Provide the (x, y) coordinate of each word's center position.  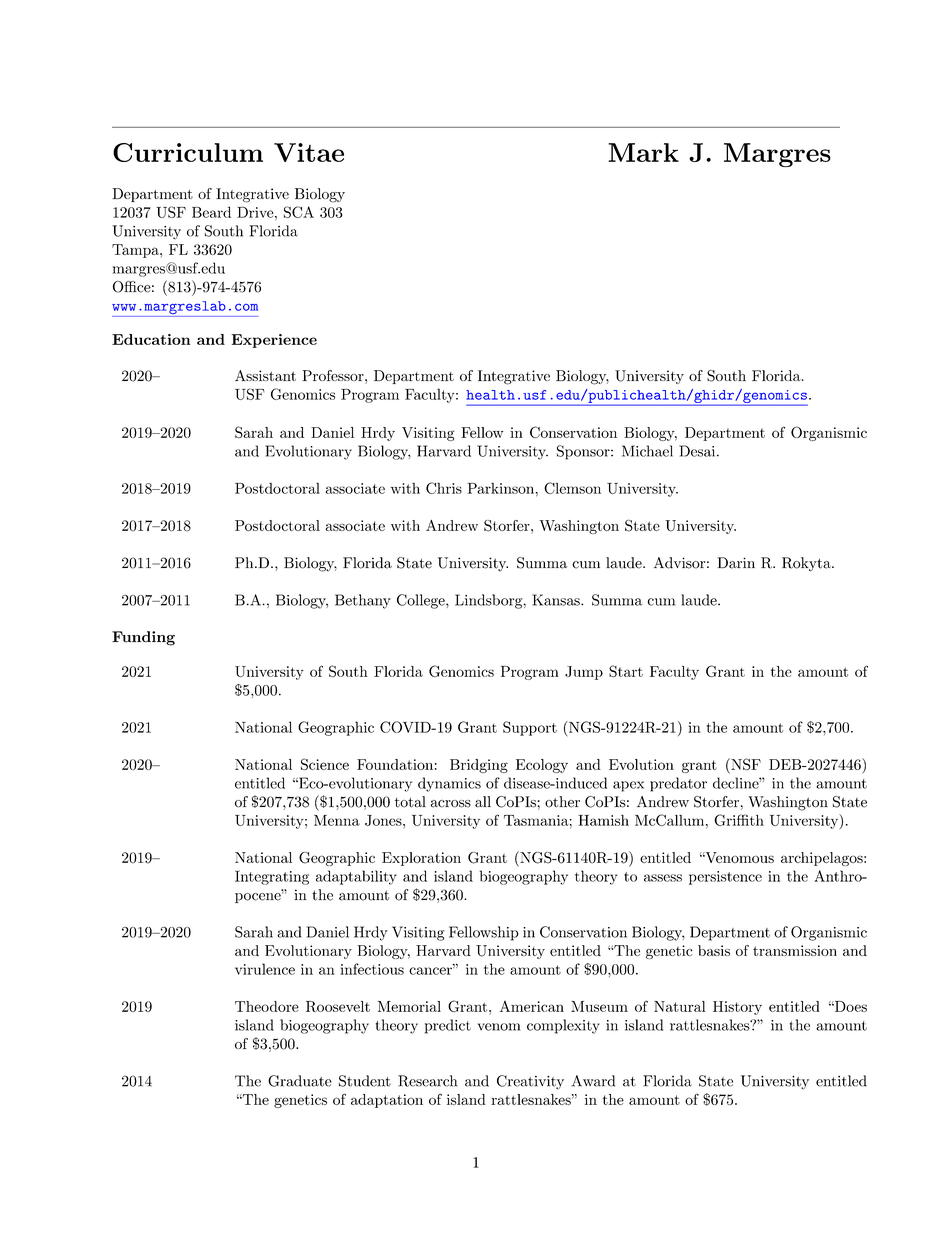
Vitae (309, 152)
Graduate (300, 1081)
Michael (647, 451)
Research (427, 1081)
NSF (745, 765)
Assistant (265, 375)
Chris (444, 488)
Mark (643, 152)
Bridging (479, 766)
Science (325, 764)
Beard (211, 212)
